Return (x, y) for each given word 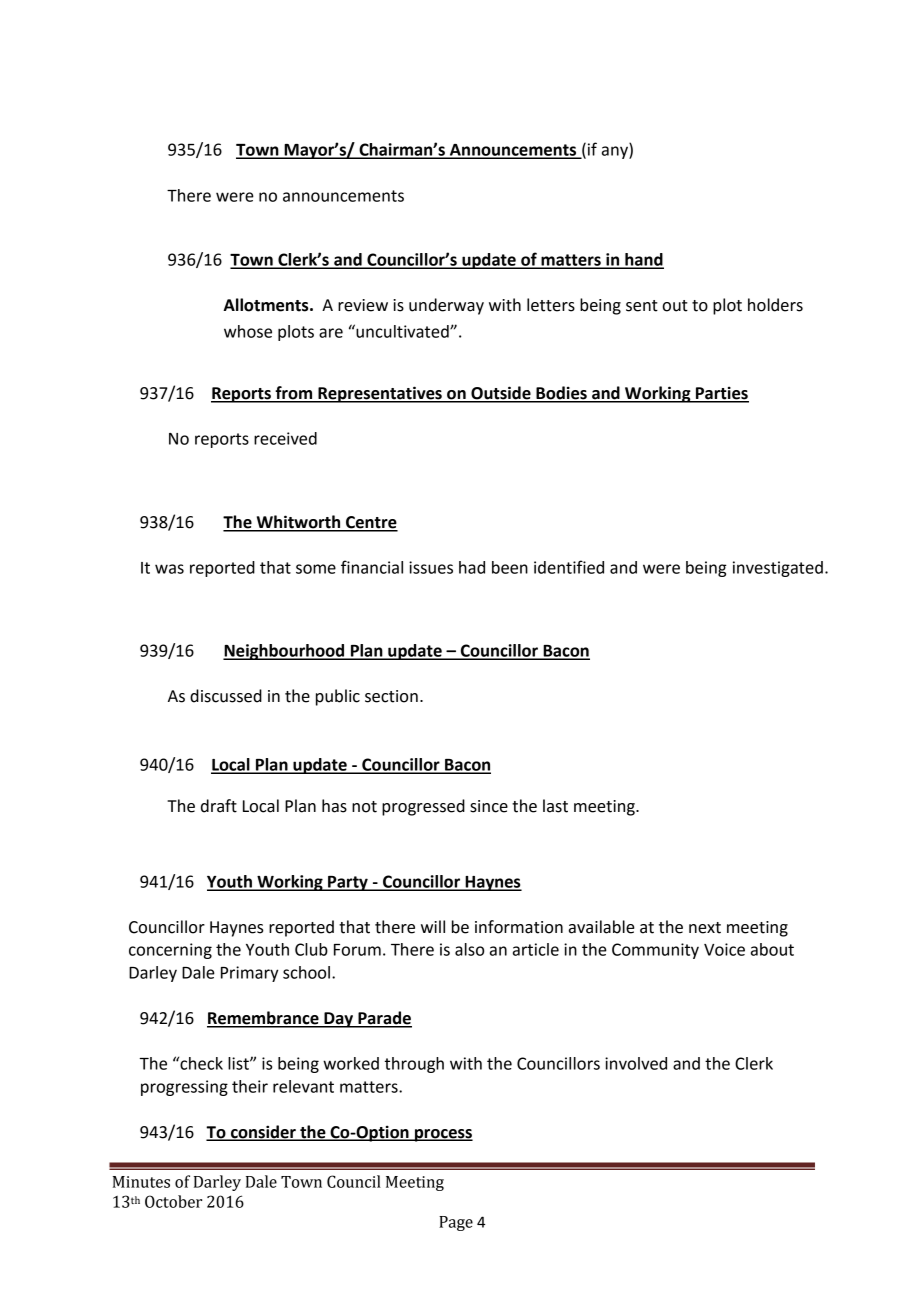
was (169, 569)
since (489, 806)
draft (219, 806)
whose (248, 331)
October (173, 1201)
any (616, 152)
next (705, 928)
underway (446, 306)
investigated (778, 569)
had (472, 567)
